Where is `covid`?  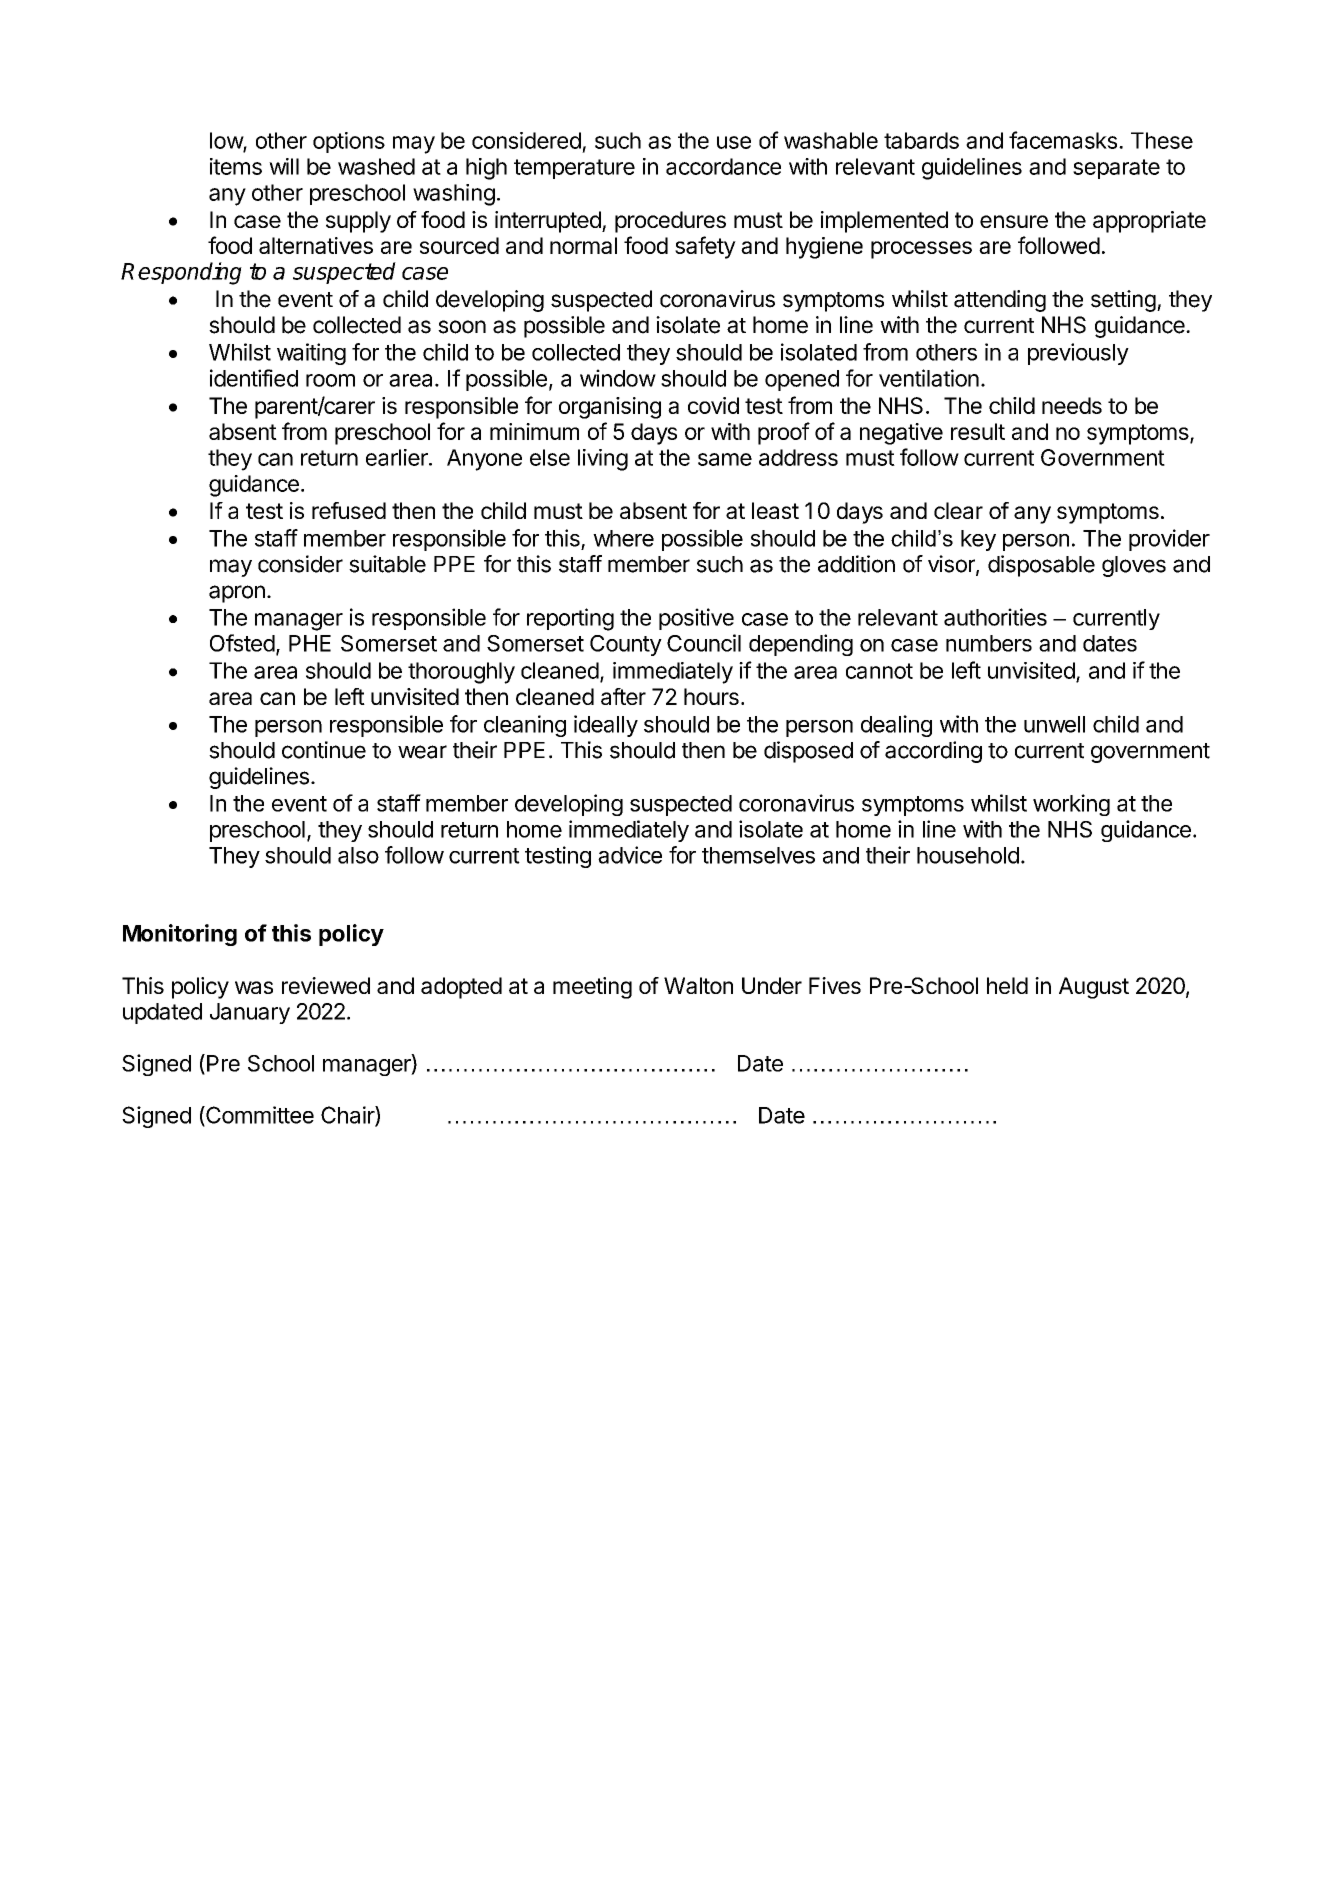 covid is located at coordinates (713, 405).
